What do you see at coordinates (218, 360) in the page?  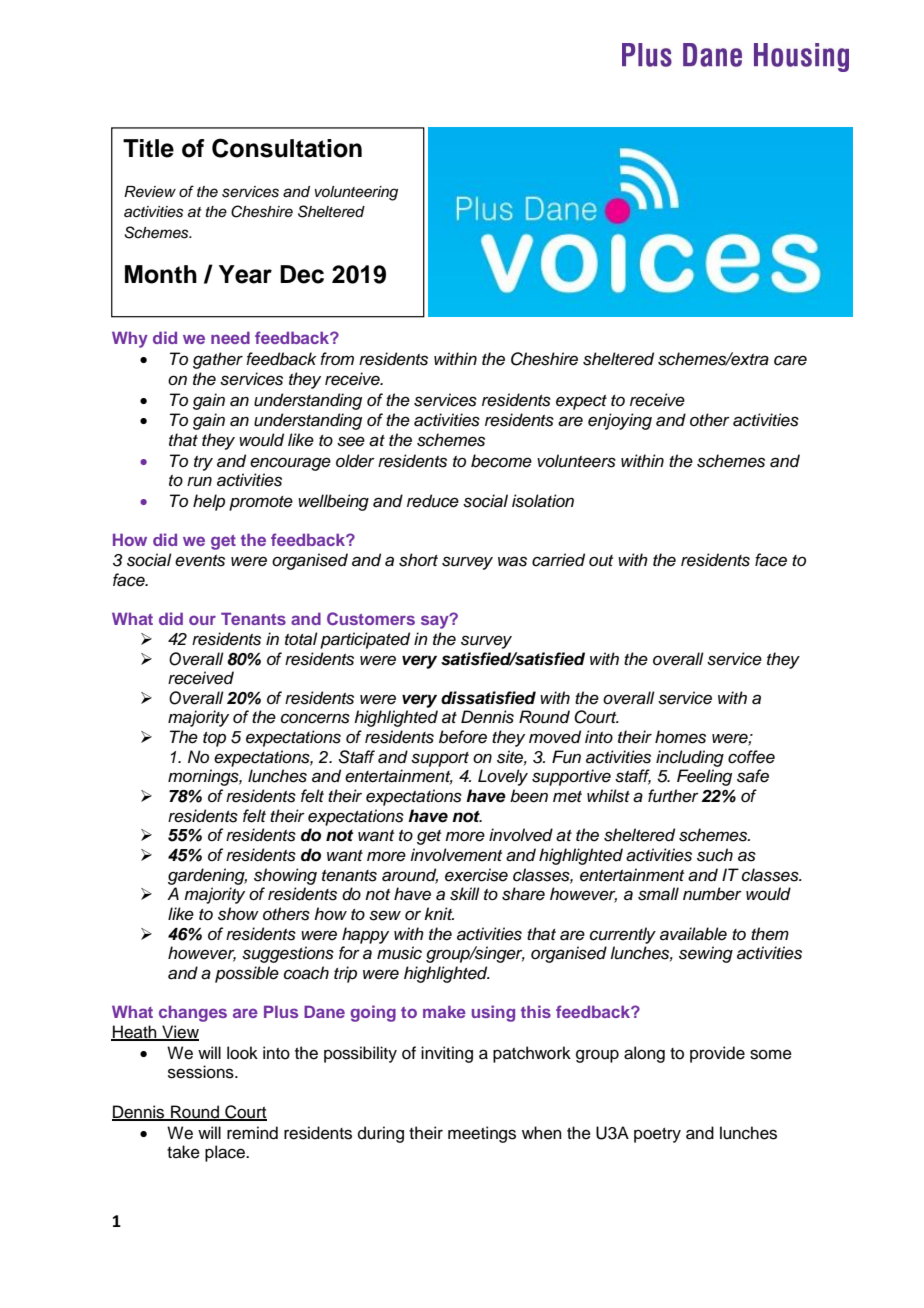 I see `gather` at bounding box center [218, 360].
